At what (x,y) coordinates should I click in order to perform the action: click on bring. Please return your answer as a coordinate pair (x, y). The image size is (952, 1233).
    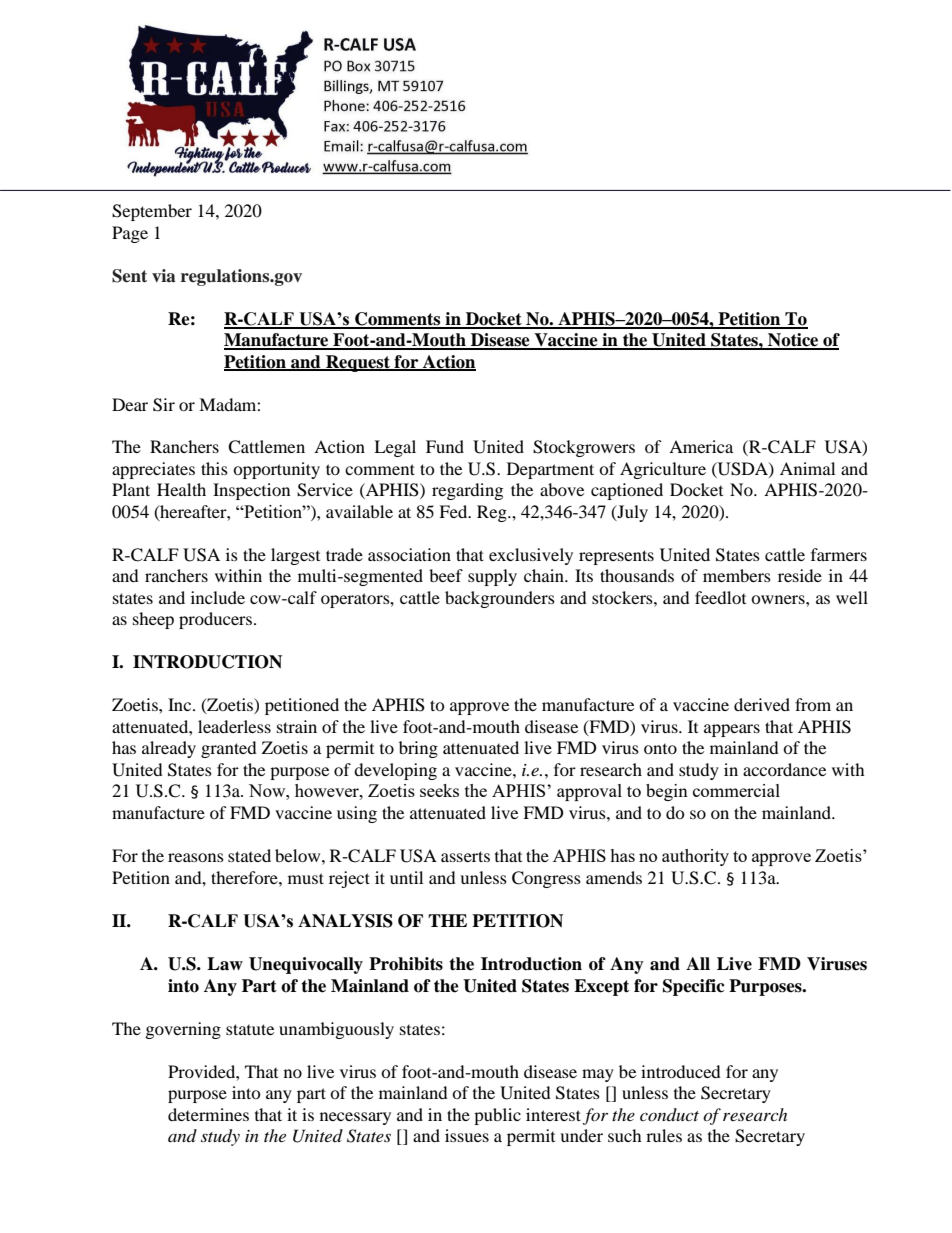
    Looking at the image, I should click on (418, 749).
